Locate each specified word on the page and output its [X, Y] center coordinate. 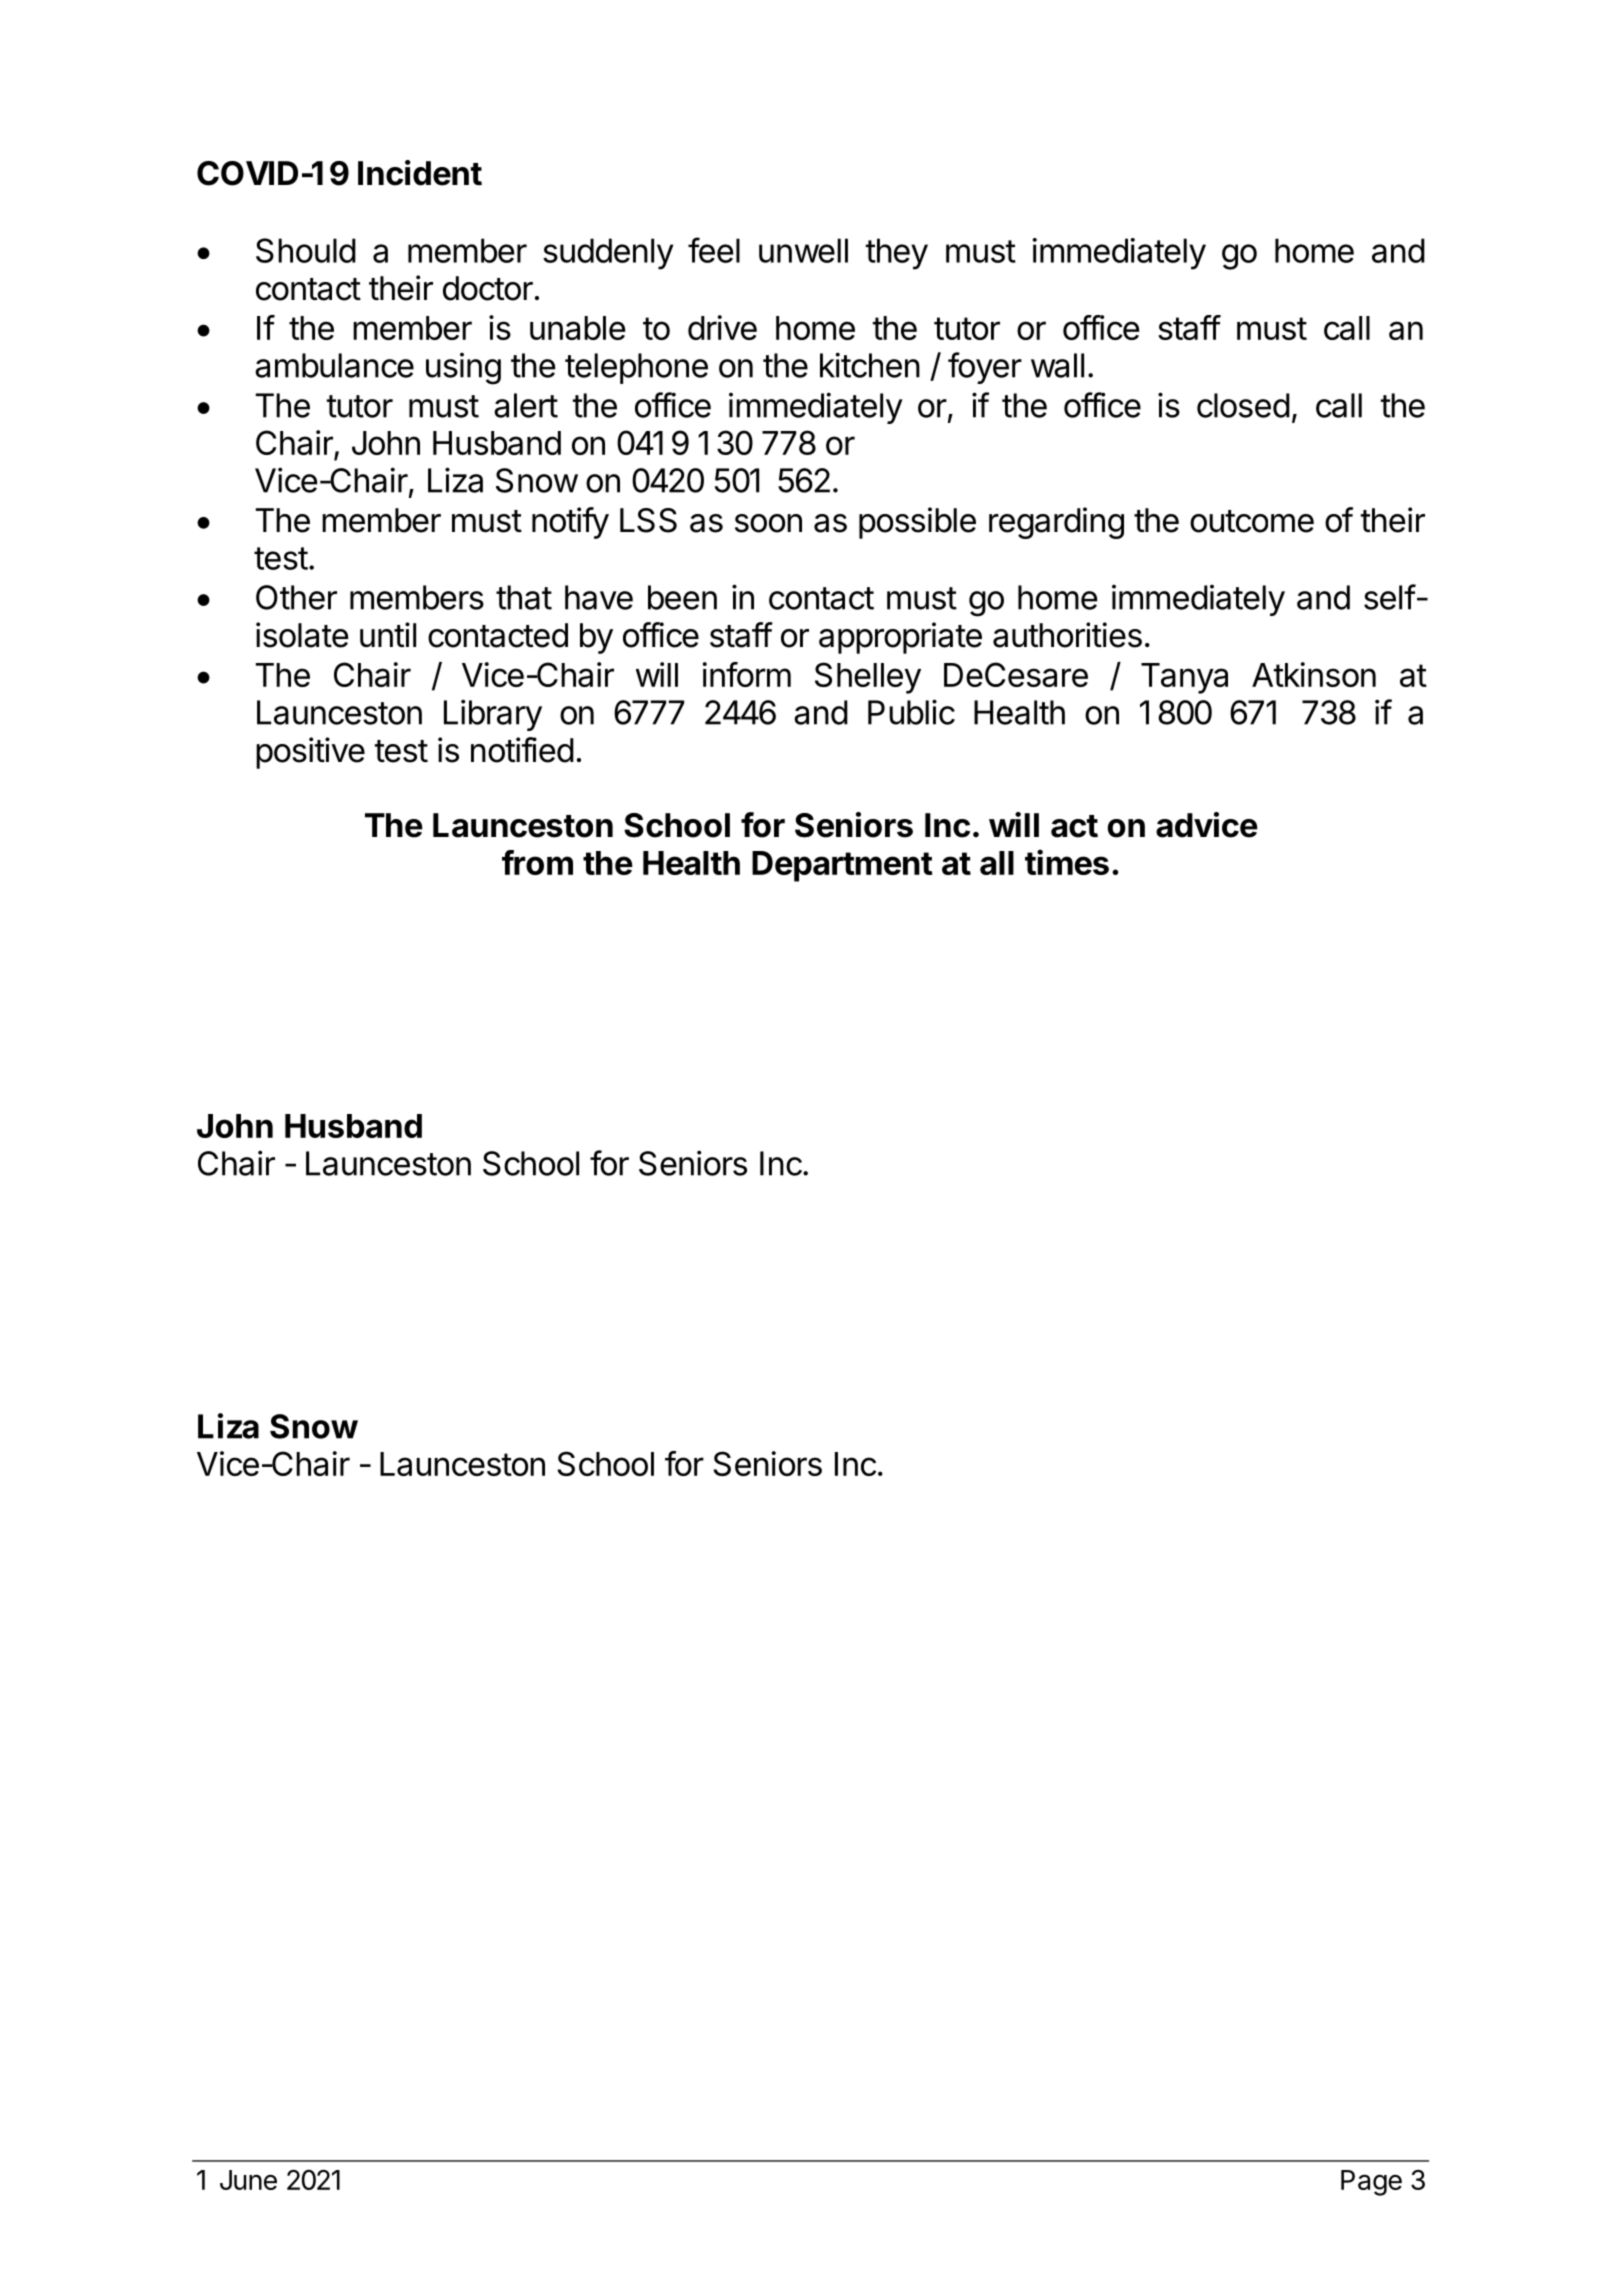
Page [1371, 2183]
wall [1057, 365]
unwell [803, 250]
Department [842, 866]
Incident [420, 173]
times [1067, 862]
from [537, 862]
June [248, 2180]
